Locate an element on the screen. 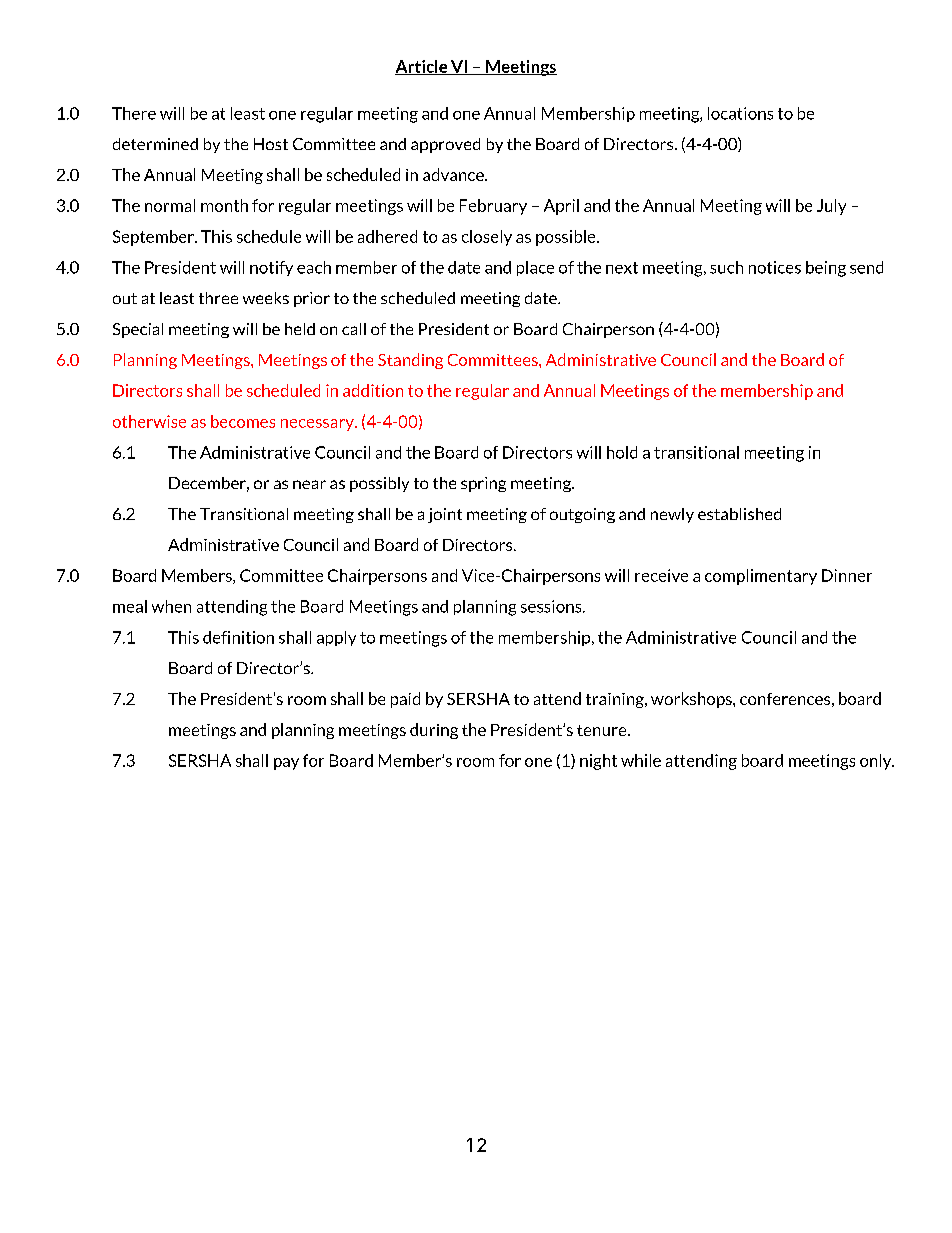 The height and width of the screenshot is (1233, 952). locations is located at coordinates (740, 113).
